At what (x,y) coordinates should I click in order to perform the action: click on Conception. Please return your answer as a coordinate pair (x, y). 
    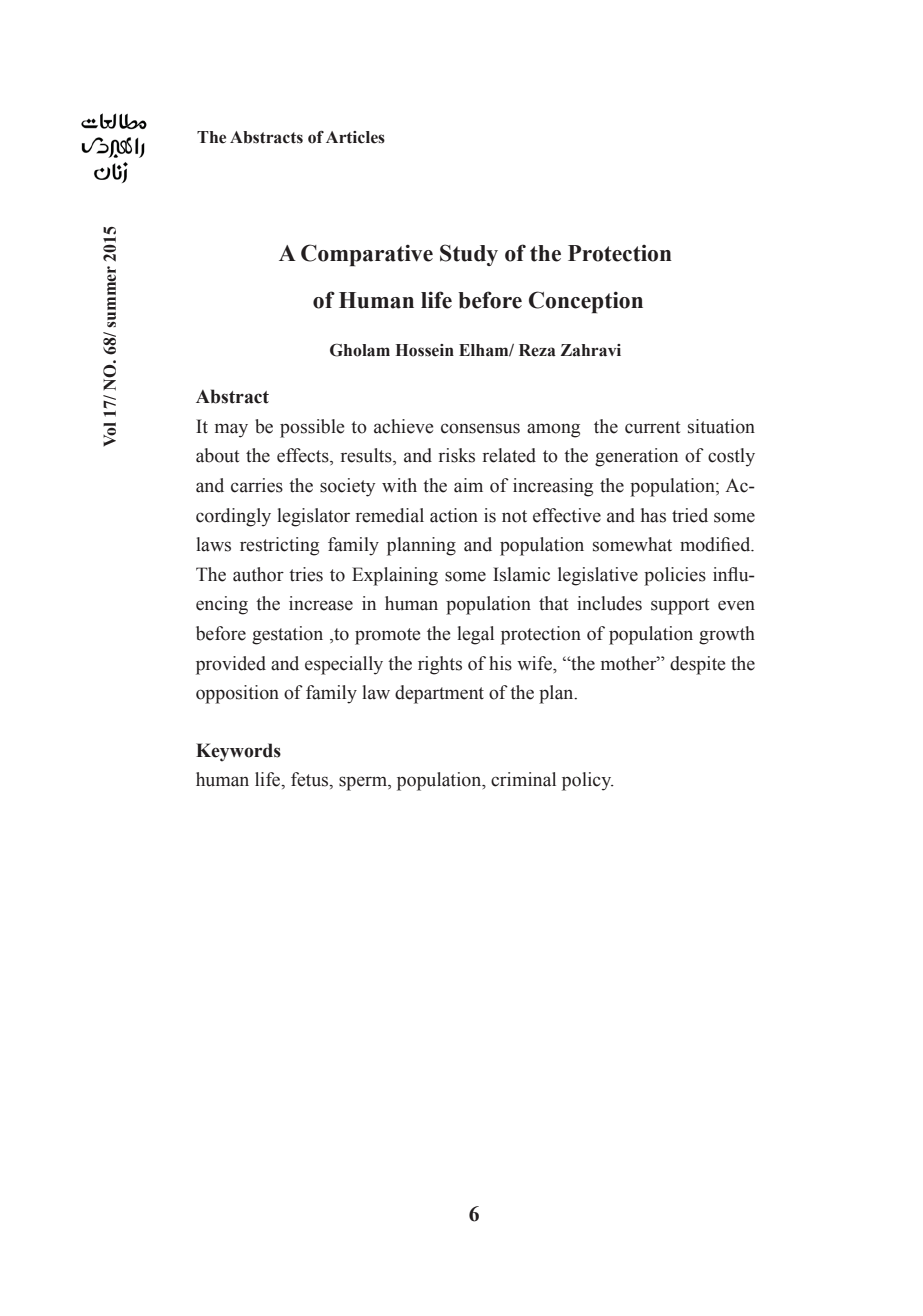
    Looking at the image, I should click on (586, 302).
